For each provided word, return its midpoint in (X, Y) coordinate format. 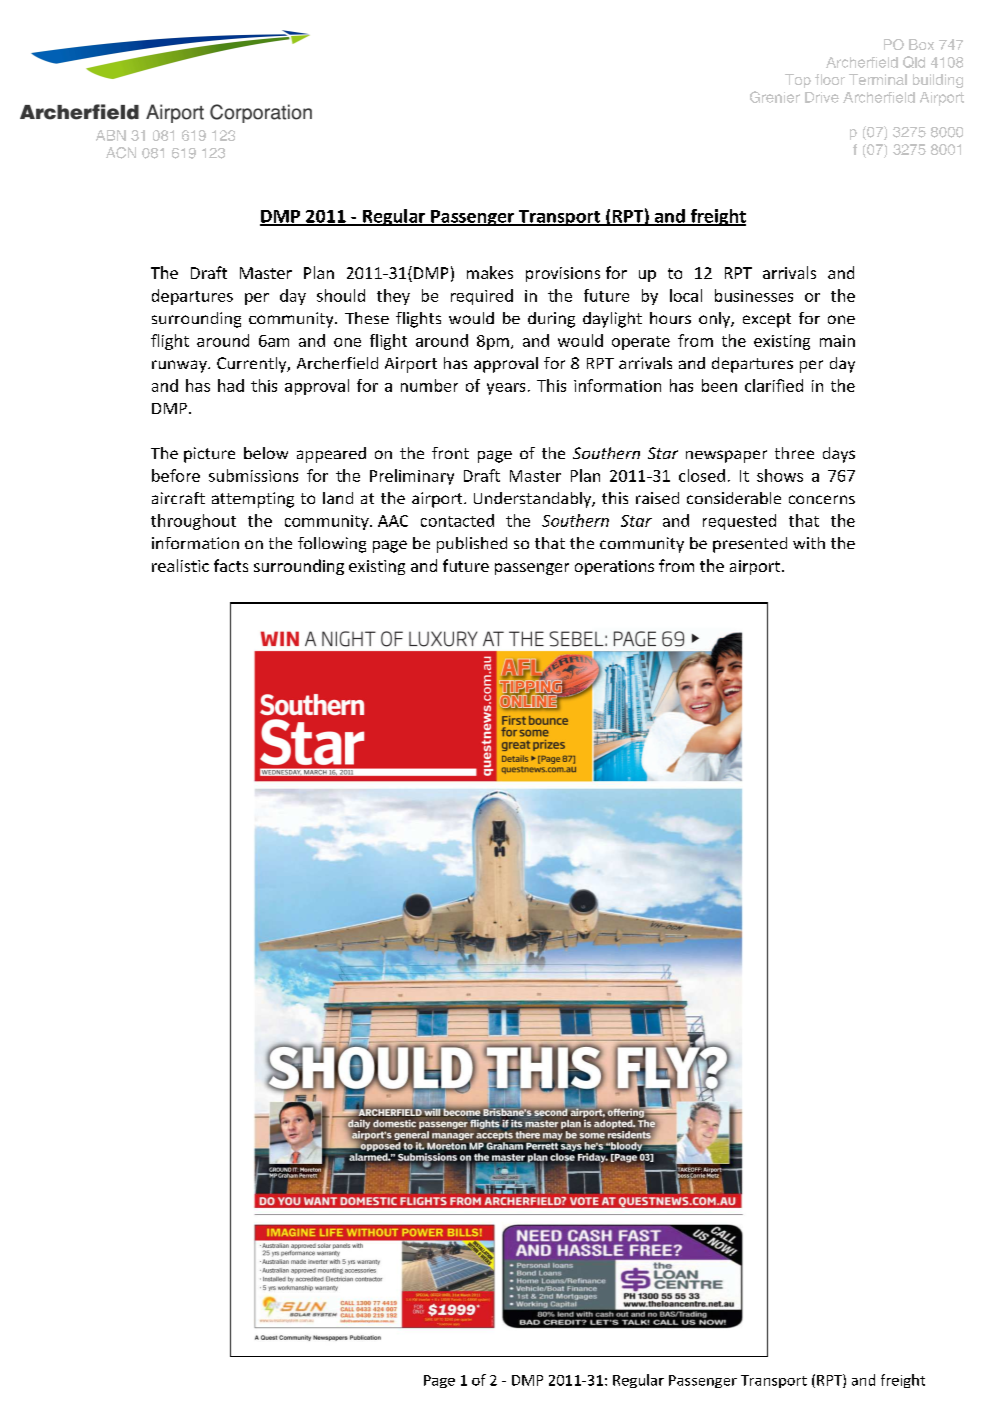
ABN (111, 135)
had (231, 385)
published (472, 545)
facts (231, 565)
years (506, 389)
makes (490, 272)
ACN (121, 153)
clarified (774, 385)
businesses (754, 295)
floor (830, 79)
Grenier (775, 97)
